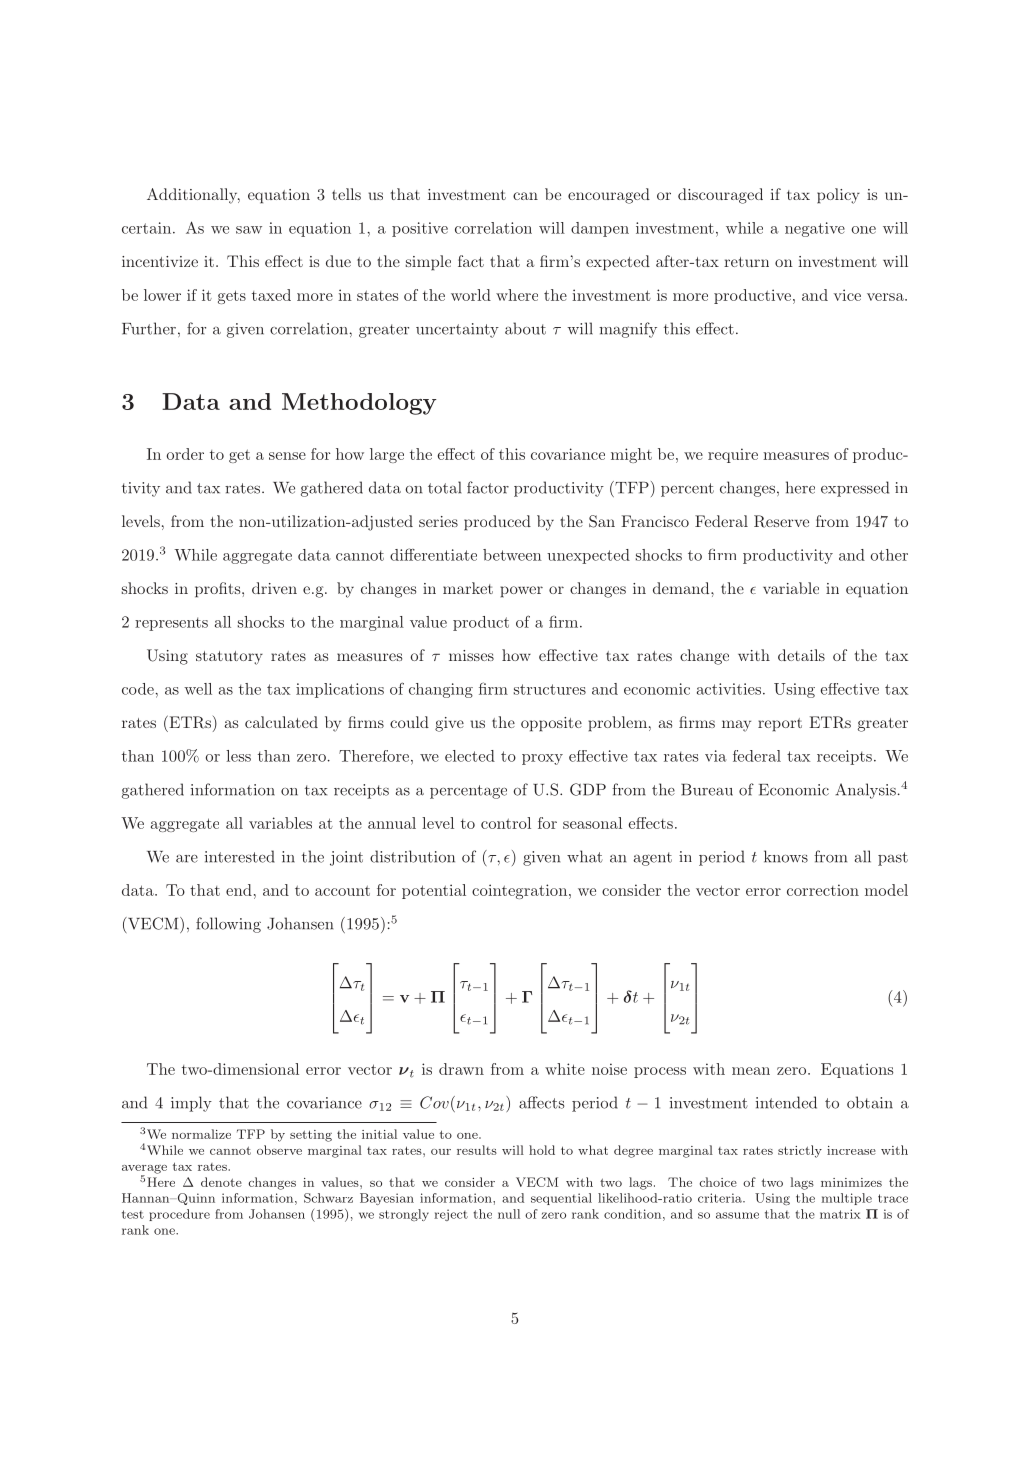 Image resolution: width=1030 pixels, height=1457 pixels. I want to click on expressed, so click(855, 489).
